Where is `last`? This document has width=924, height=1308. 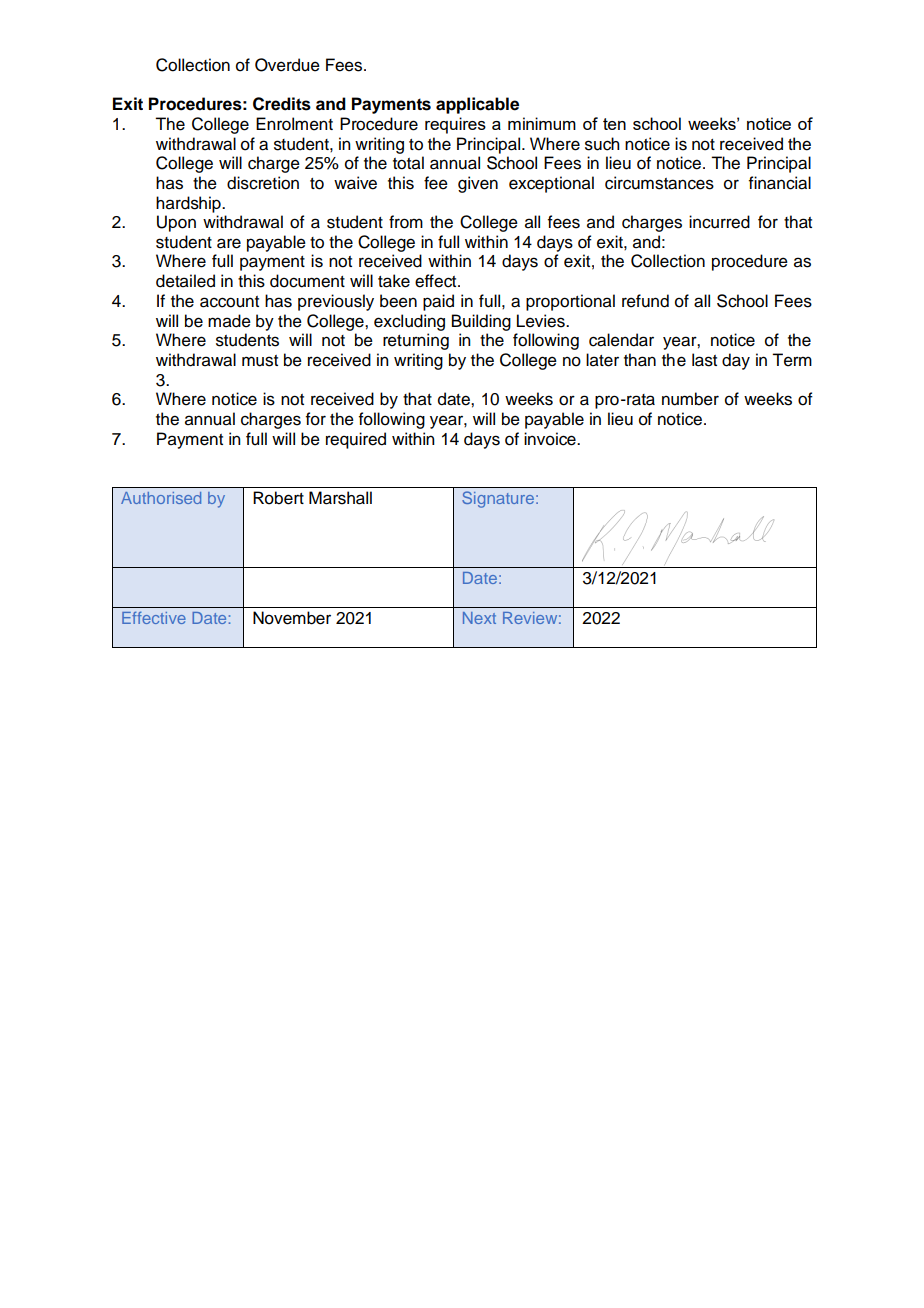 last is located at coordinates (704, 360).
